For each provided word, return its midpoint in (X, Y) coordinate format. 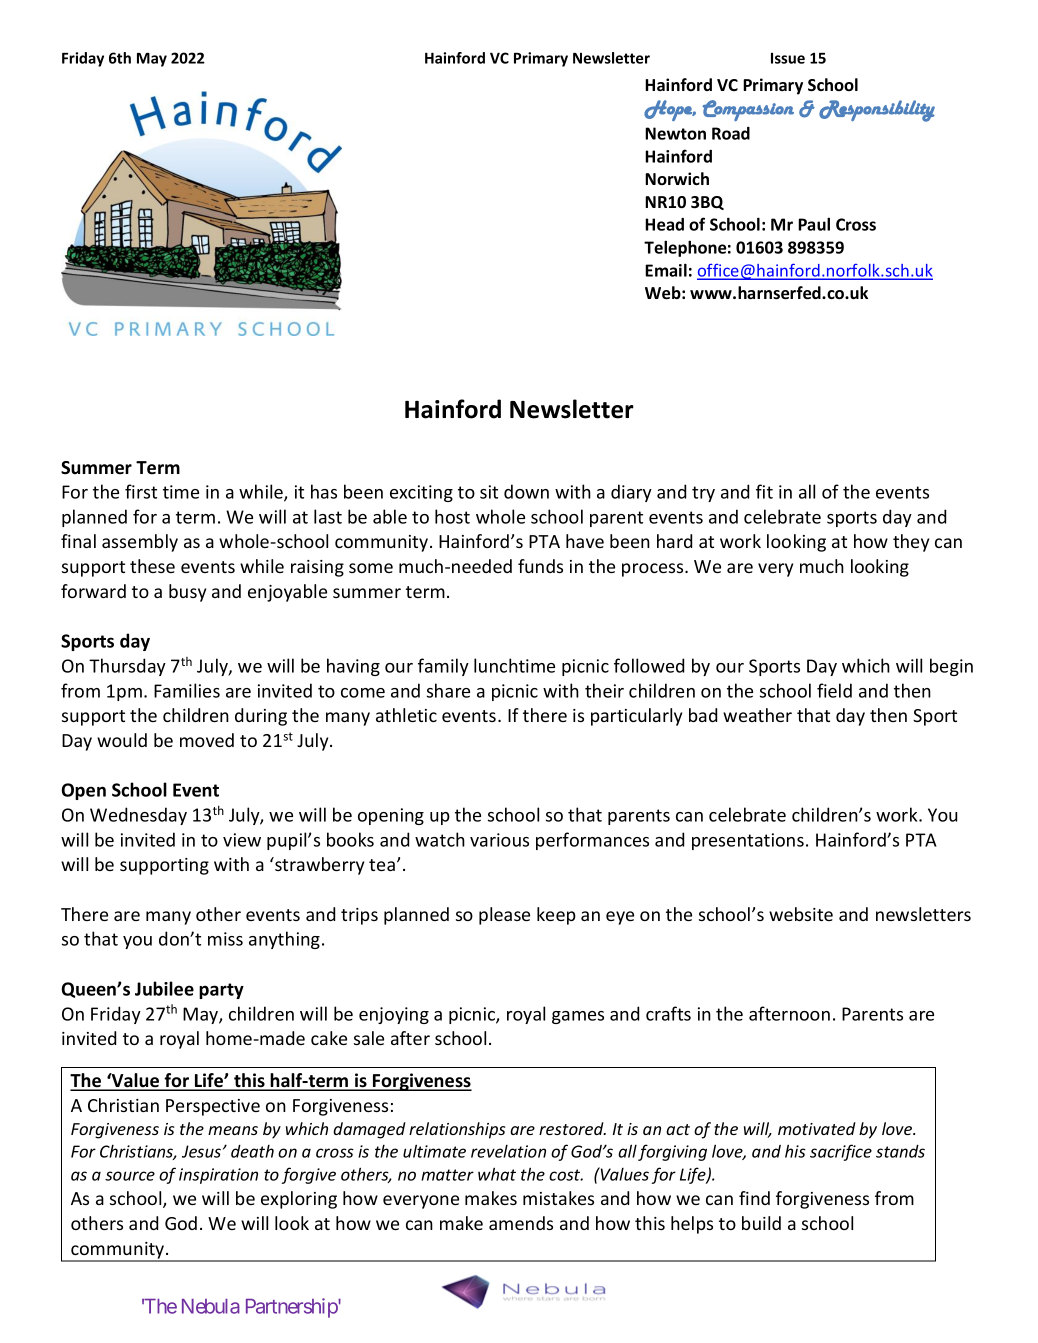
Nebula (211, 1306)
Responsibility (877, 111)
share (448, 690)
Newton (675, 133)
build (761, 1223)
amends (521, 1223)
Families (187, 690)
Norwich (677, 178)
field (834, 690)
